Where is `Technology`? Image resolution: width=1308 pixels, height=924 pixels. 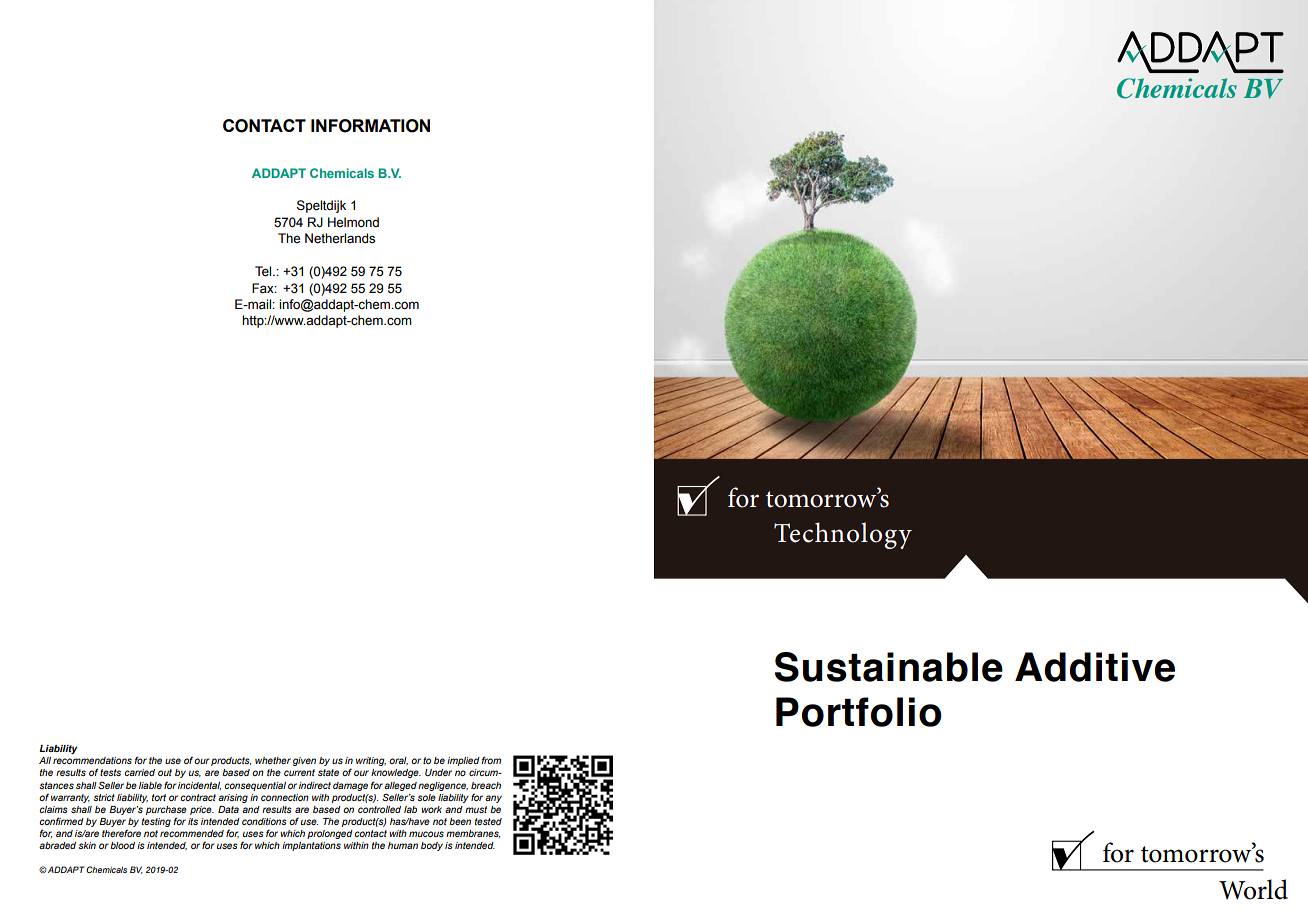
Technology is located at coordinates (843, 535).
